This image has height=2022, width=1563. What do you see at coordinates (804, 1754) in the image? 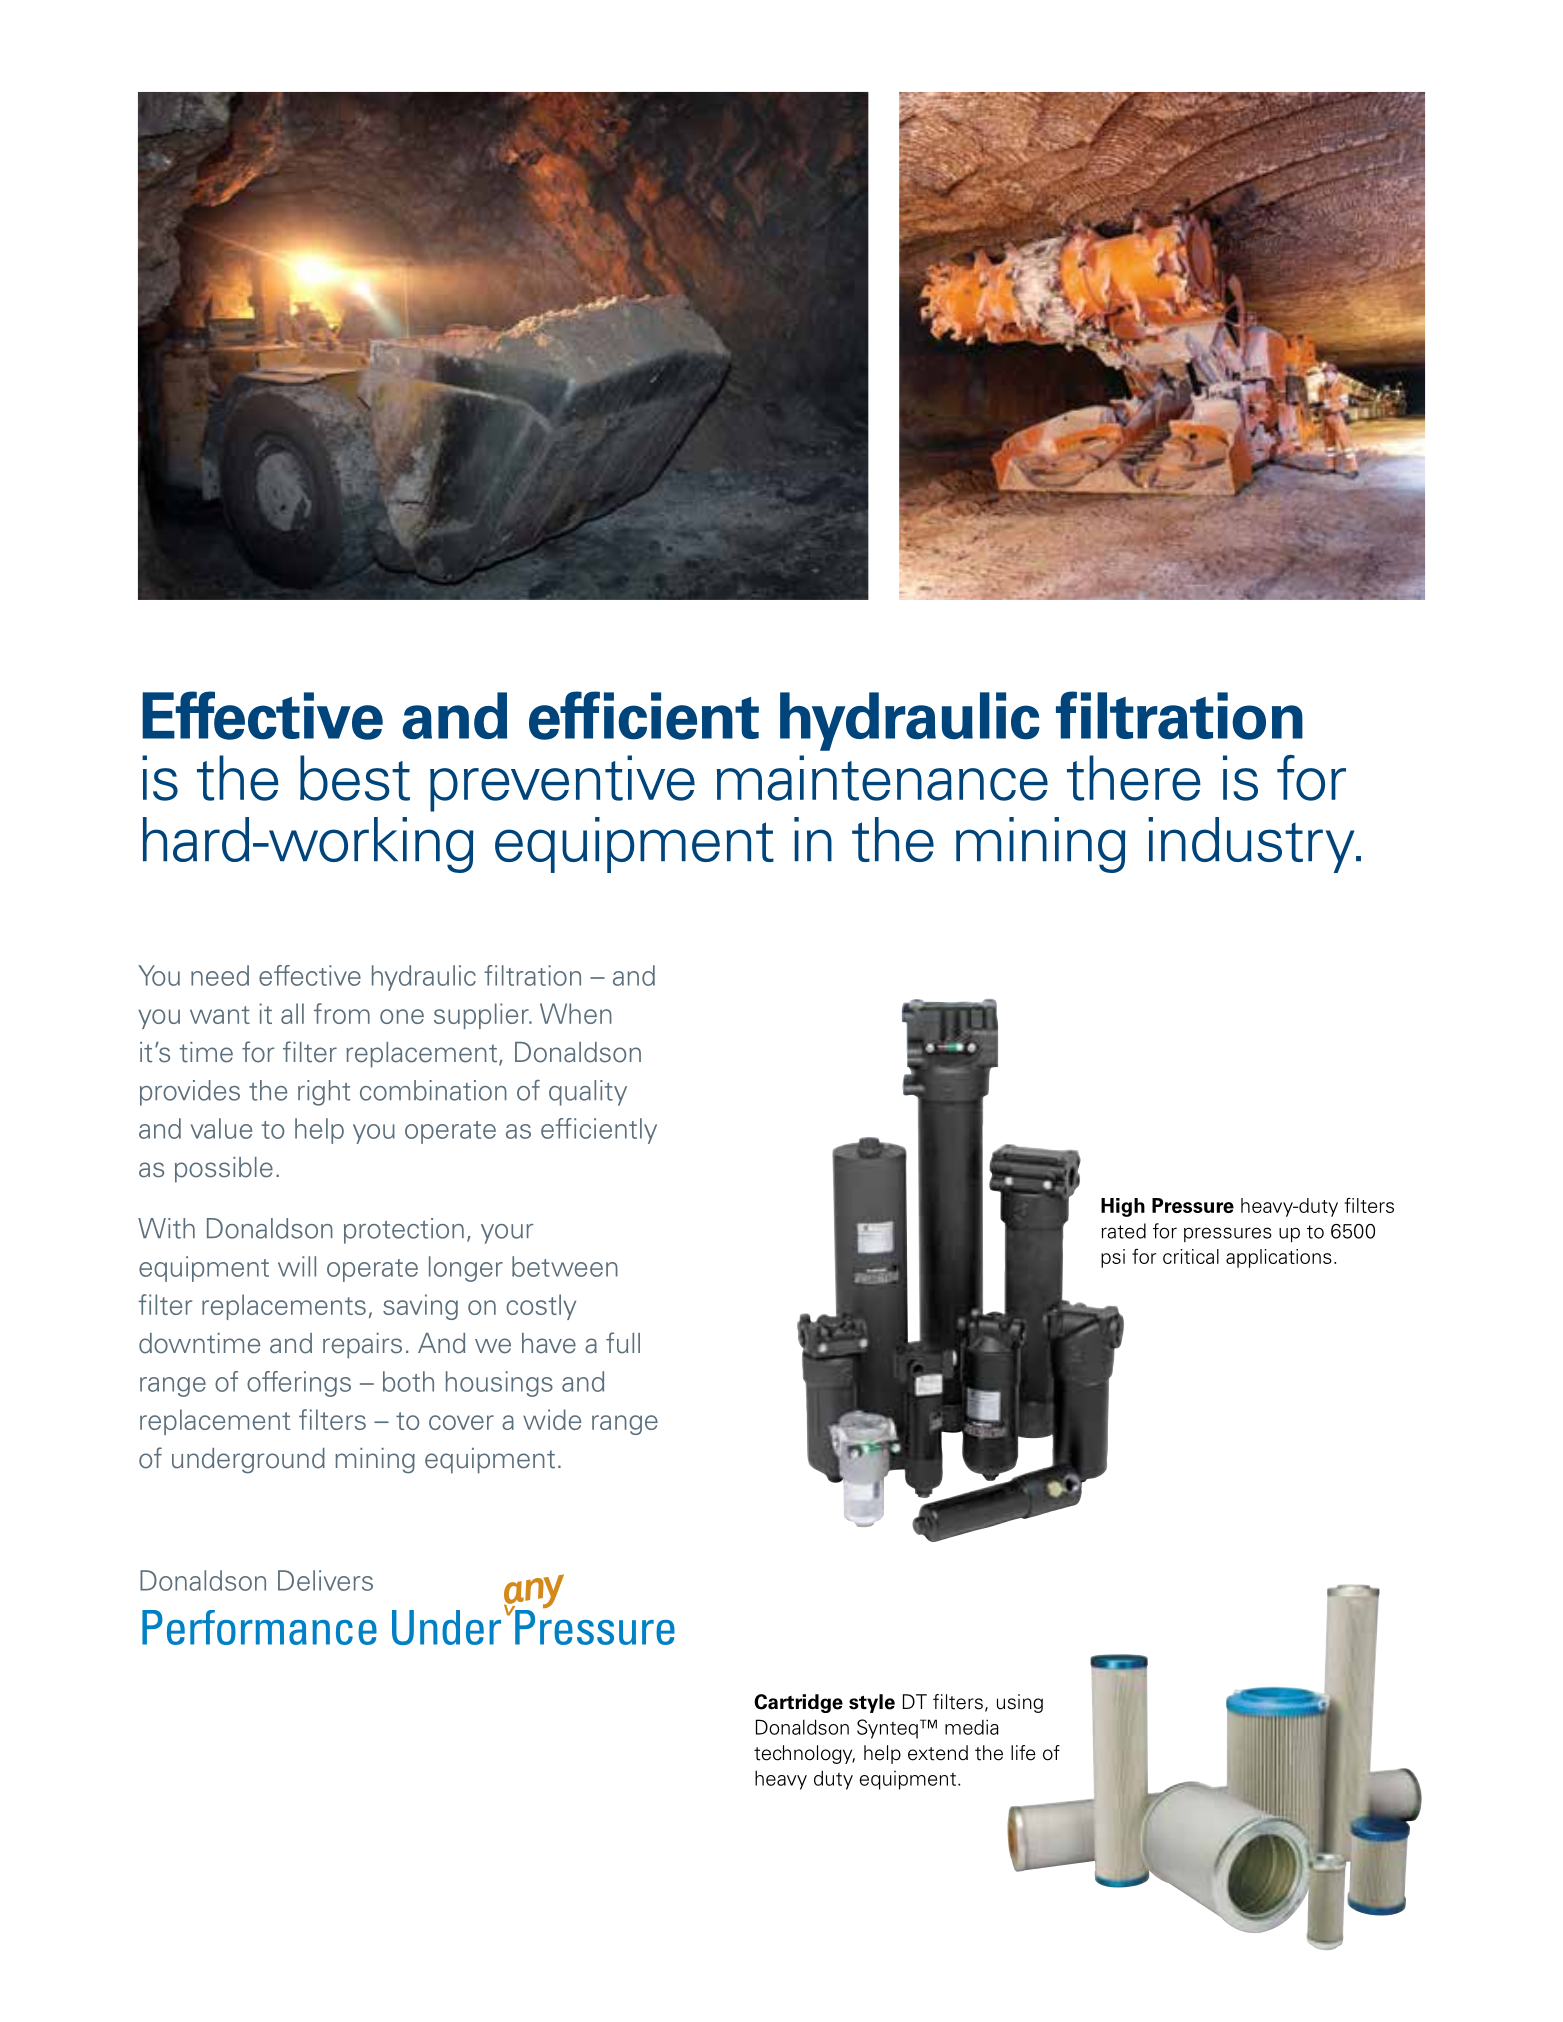
I see `technology` at bounding box center [804, 1754].
